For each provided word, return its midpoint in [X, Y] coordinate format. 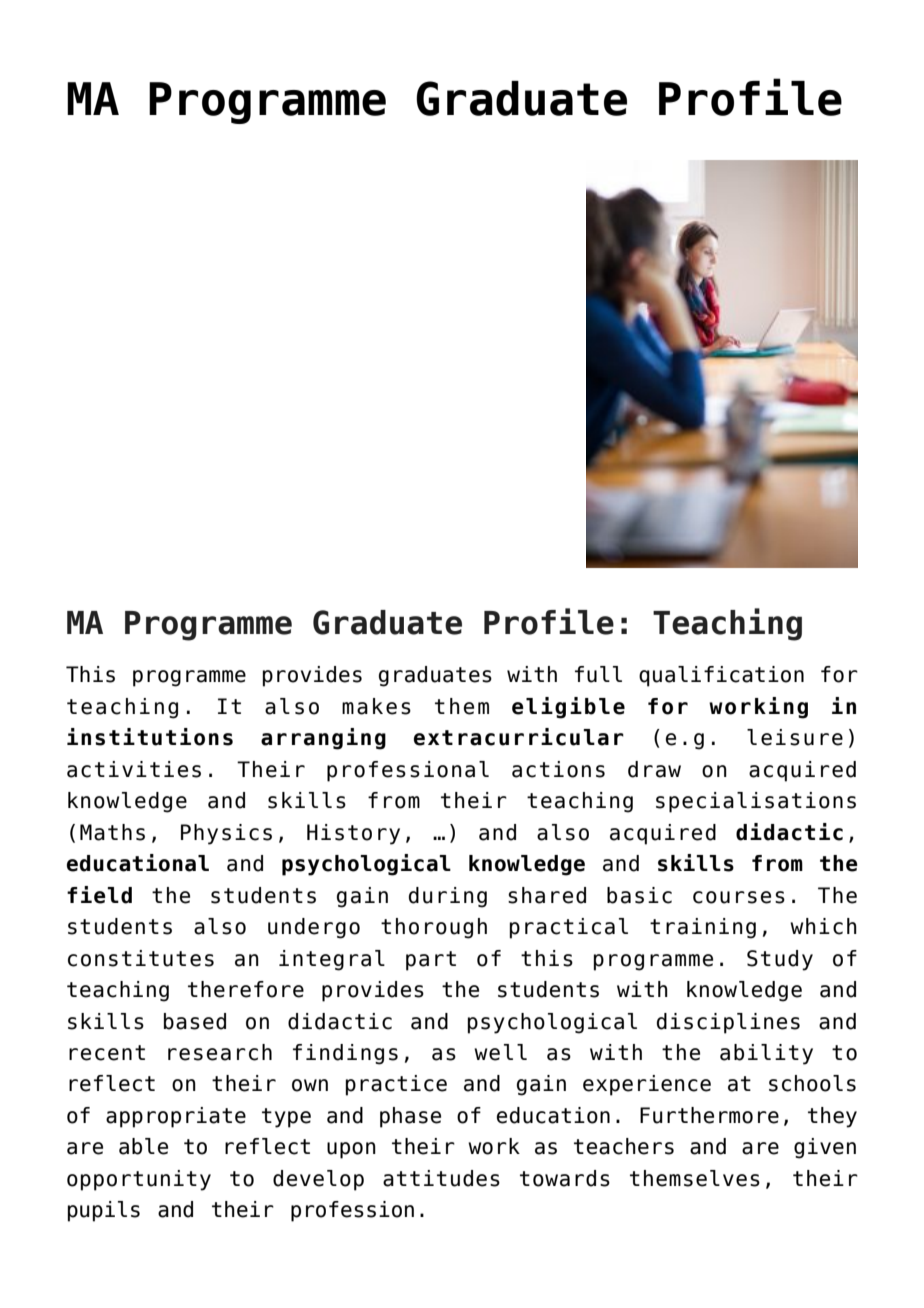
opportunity [139, 1180]
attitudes [441, 1178]
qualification [721, 676]
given [825, 1148]
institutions [150, 737]
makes [376, 706]
